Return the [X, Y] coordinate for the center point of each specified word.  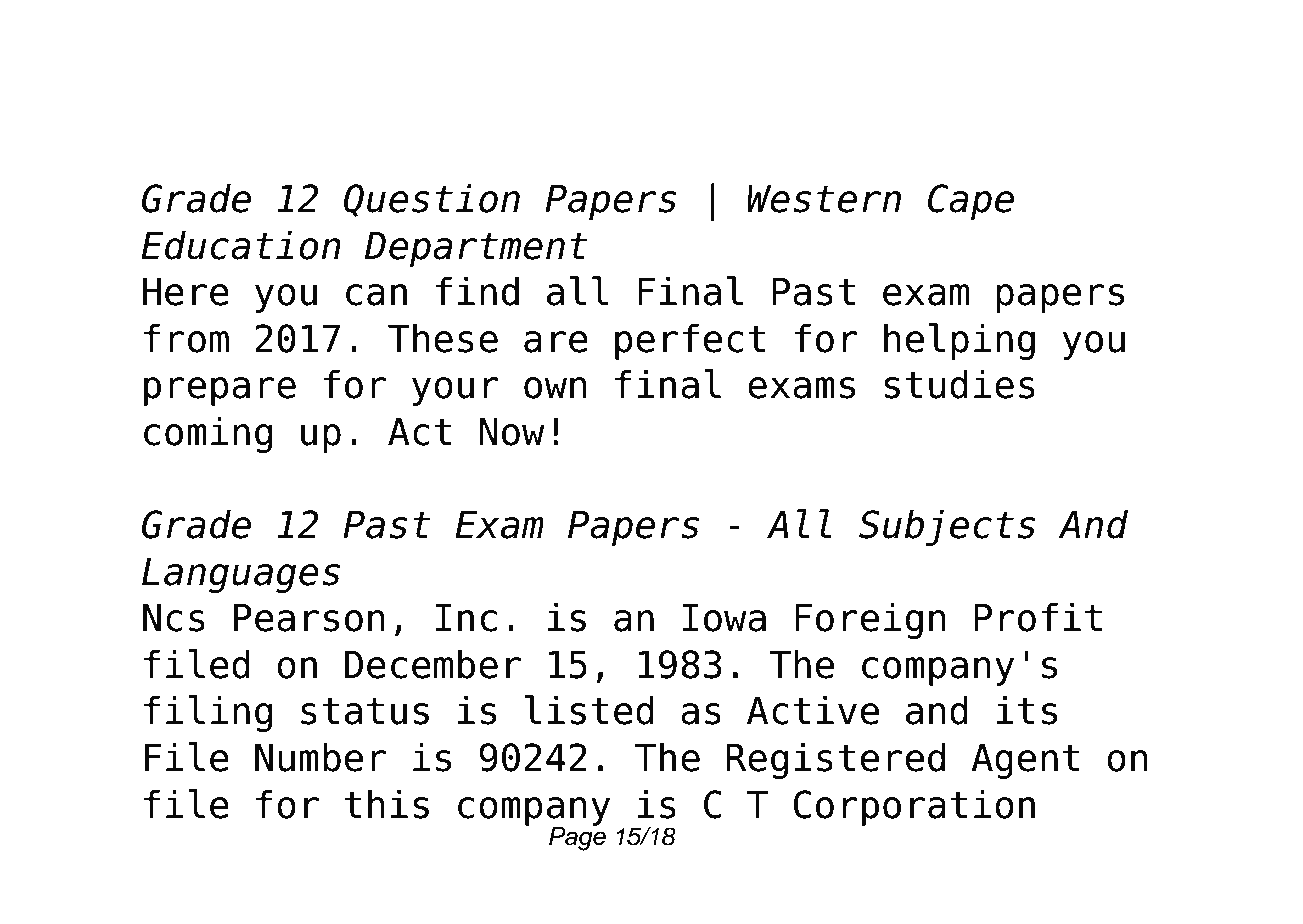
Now [512, 432]
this [387, 804]
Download [251, 75]
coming [208, 434]
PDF [533, 75]
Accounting [836, 80]
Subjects [947, 527]
